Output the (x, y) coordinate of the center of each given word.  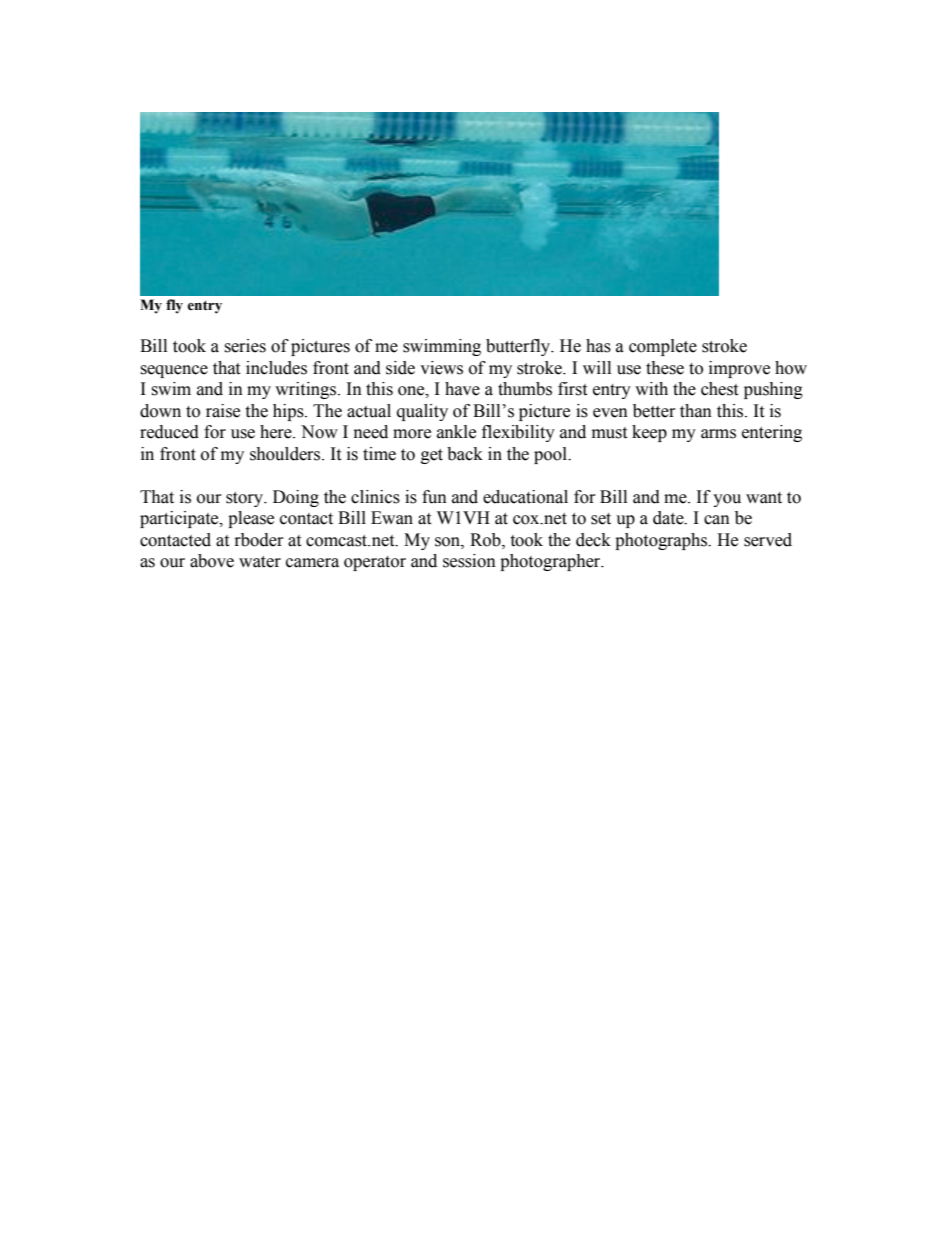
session (469, 561)
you (727, 500)
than (696, 411)
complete (663, 347)
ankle (456, 432)
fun (434, 497)
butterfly (519, 347)
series (245, 346)
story (246, 499)
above (212, 561)
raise (223, 411)
